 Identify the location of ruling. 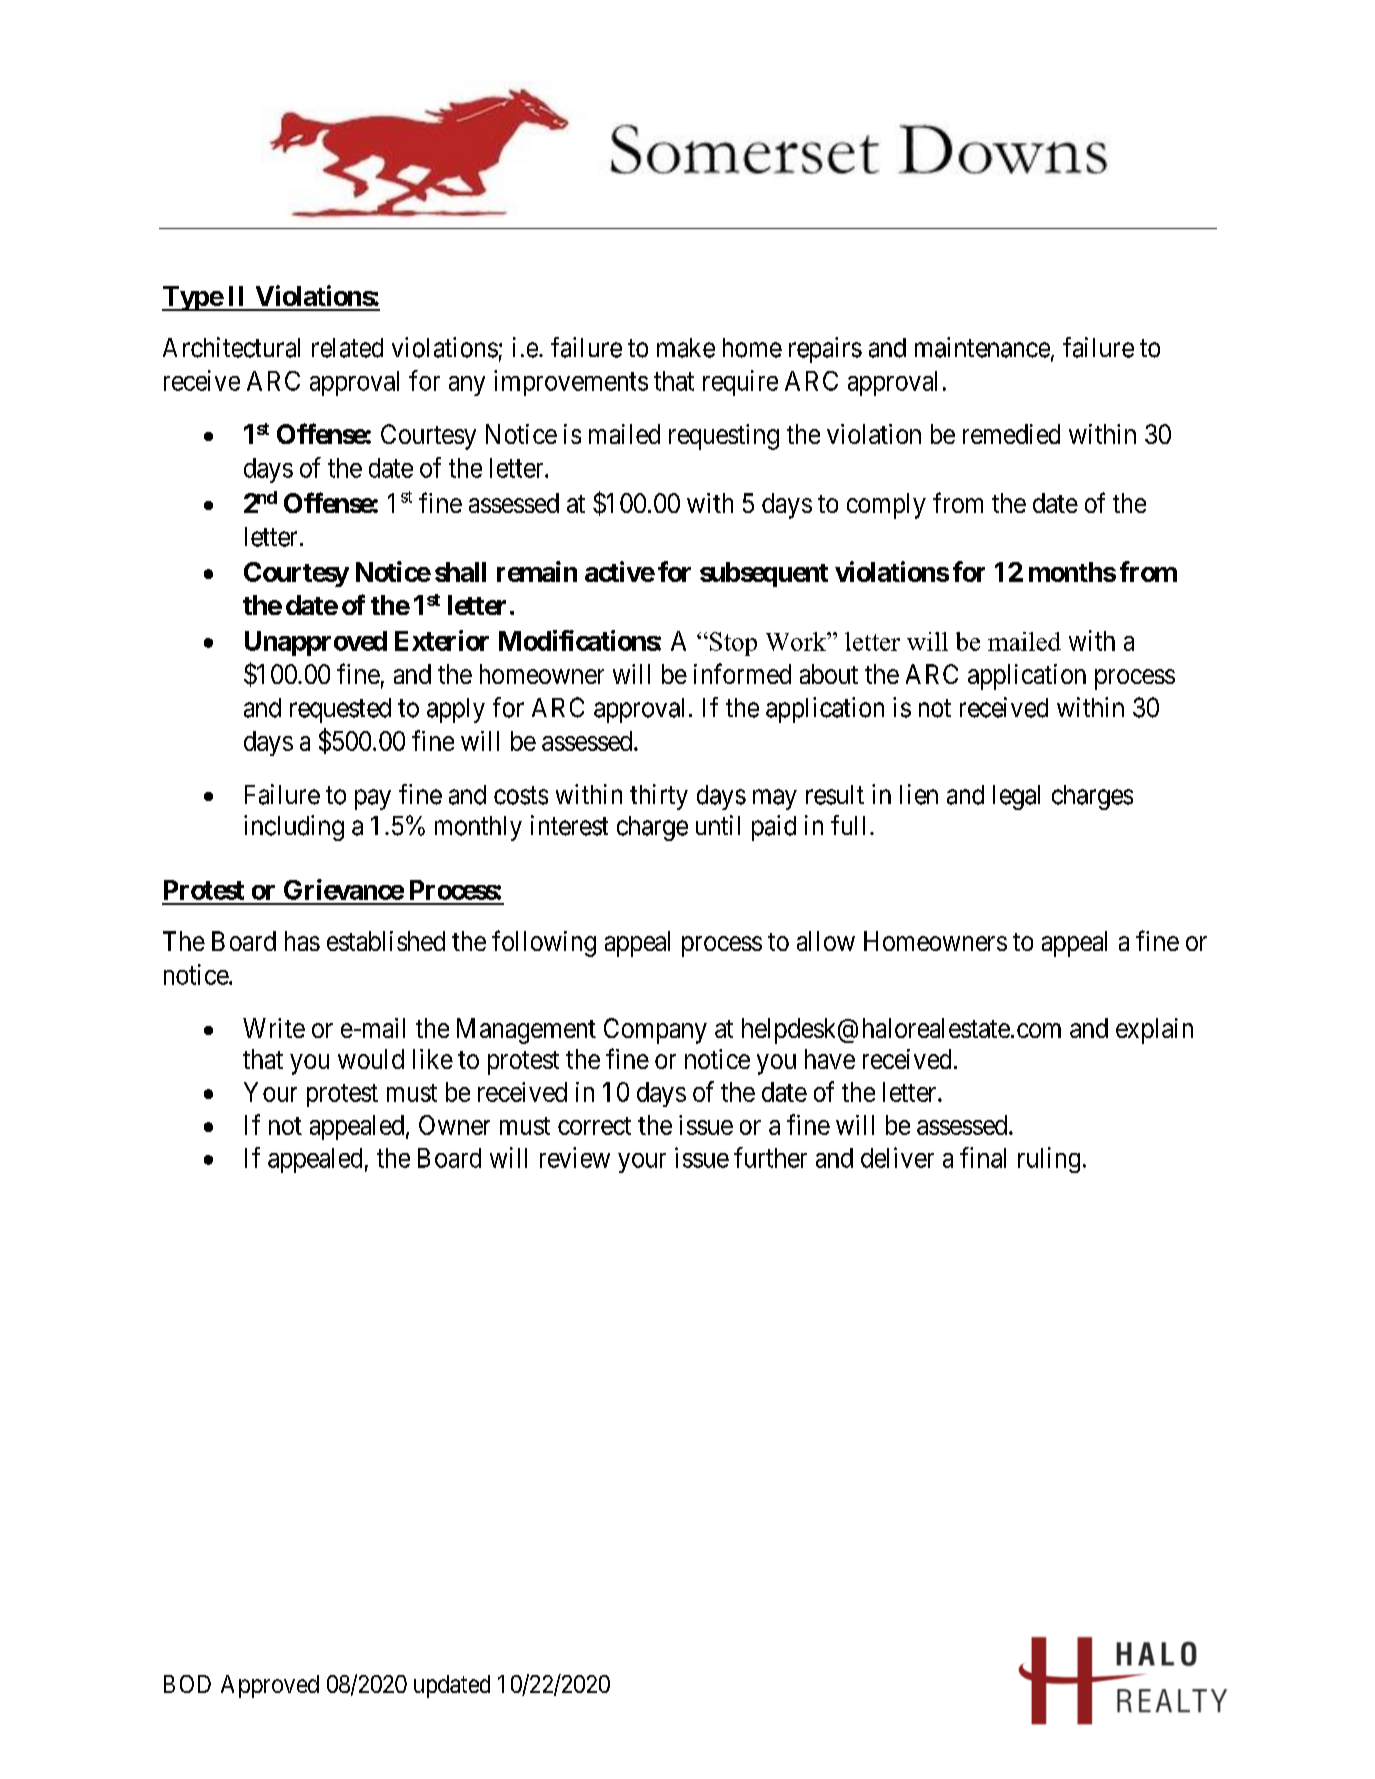
(1049, 1160).
